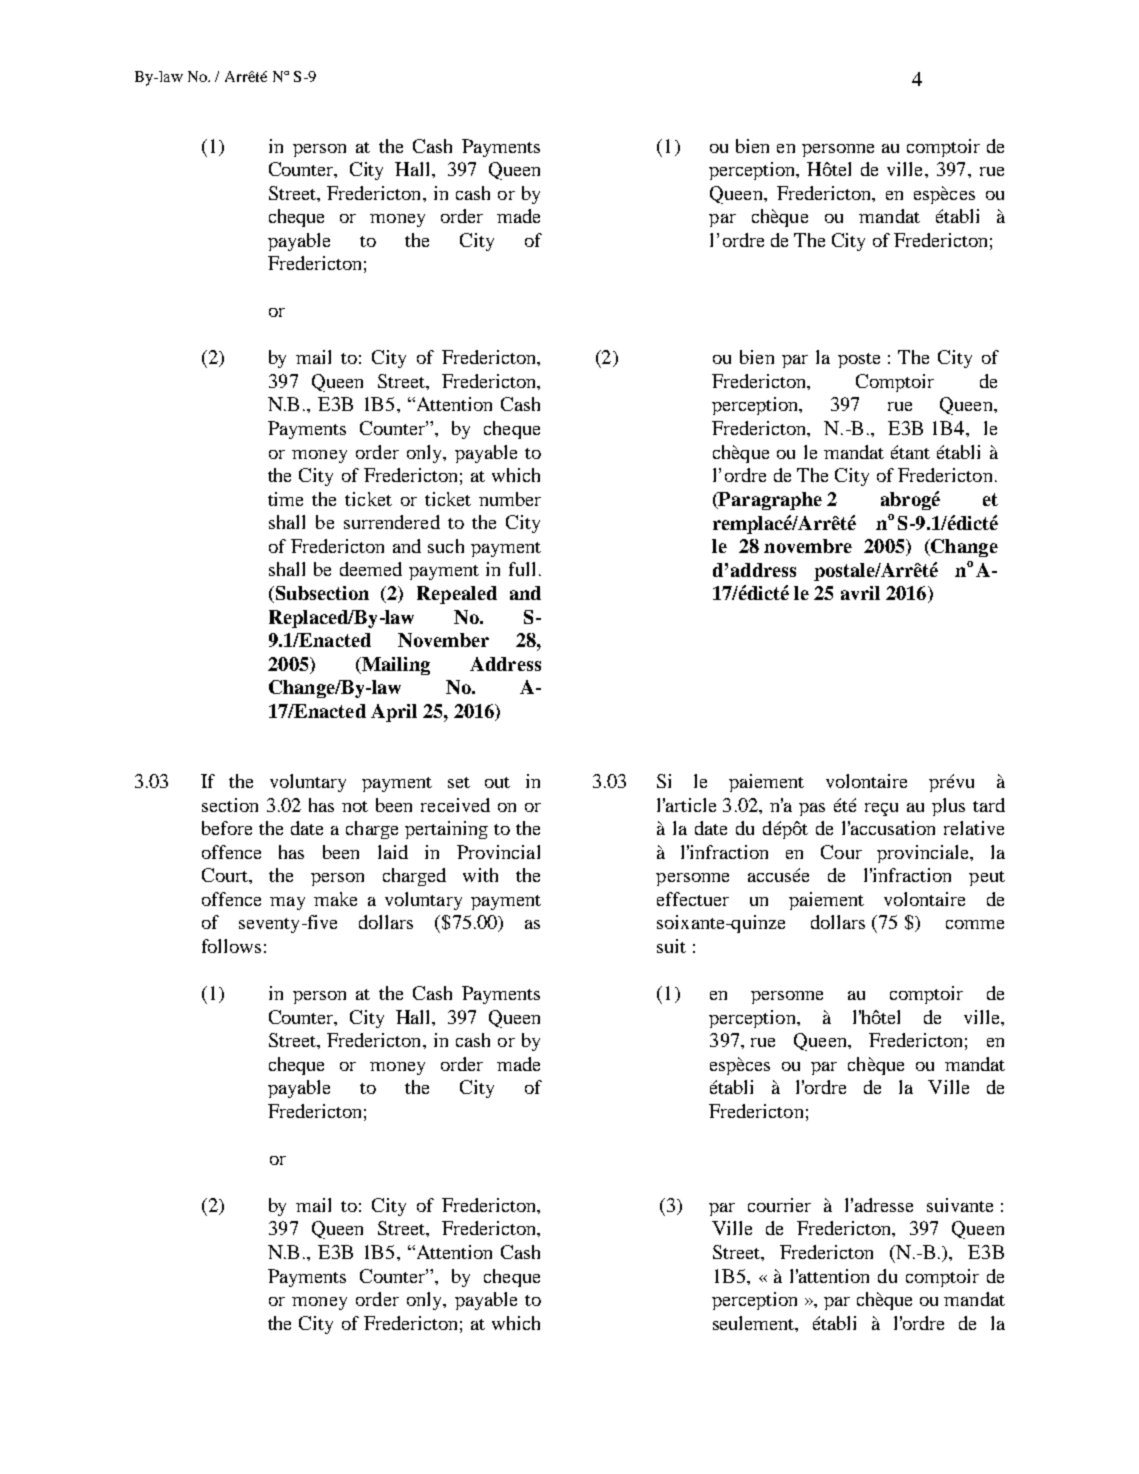  Describe the element at coordinates (231, 946) in the image. I see `follows` at that location.
